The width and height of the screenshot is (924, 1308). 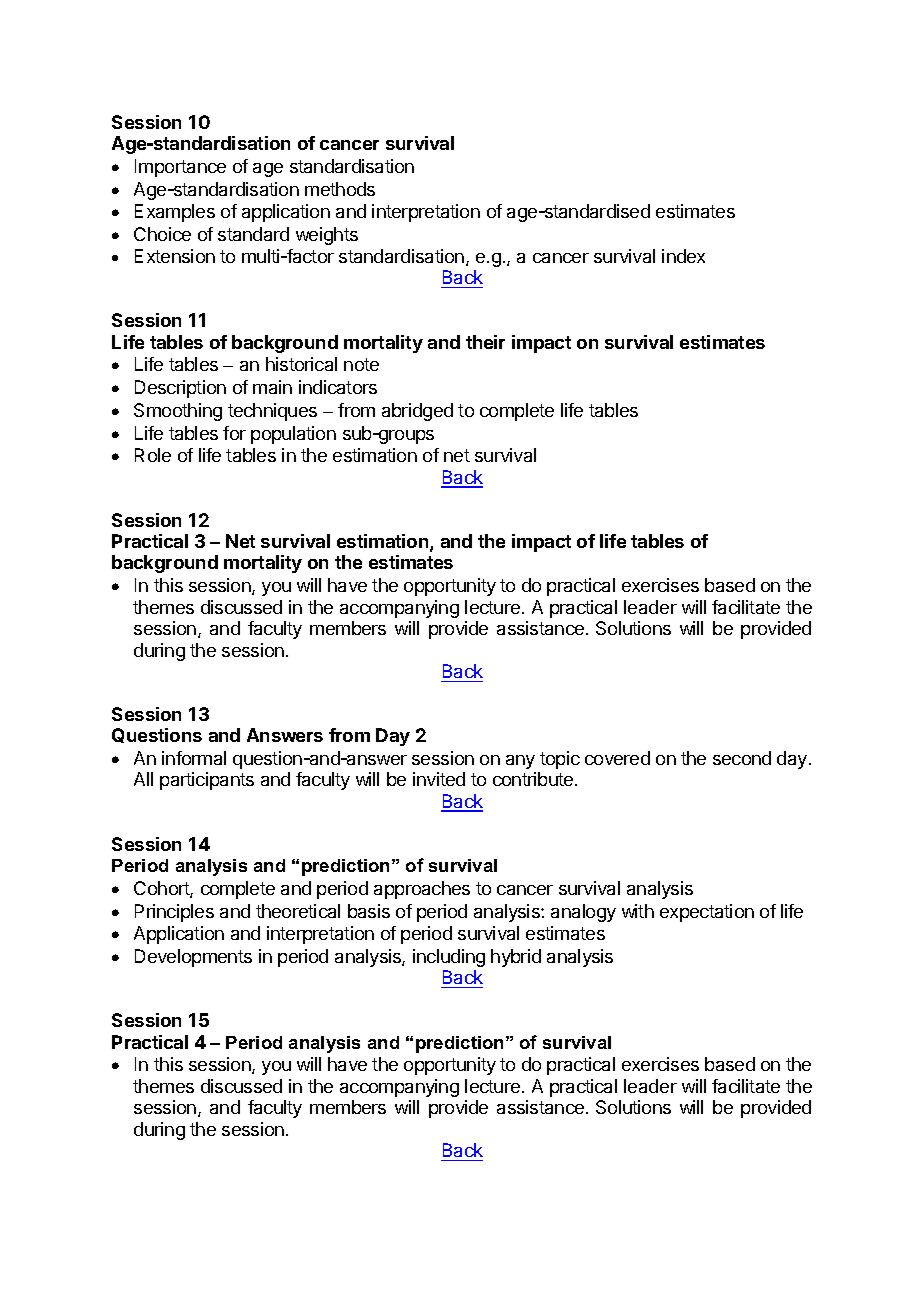 What do you see at coordinates (638, 911) in the screenshot?
I see `with` at bounding box center [638, 911].
